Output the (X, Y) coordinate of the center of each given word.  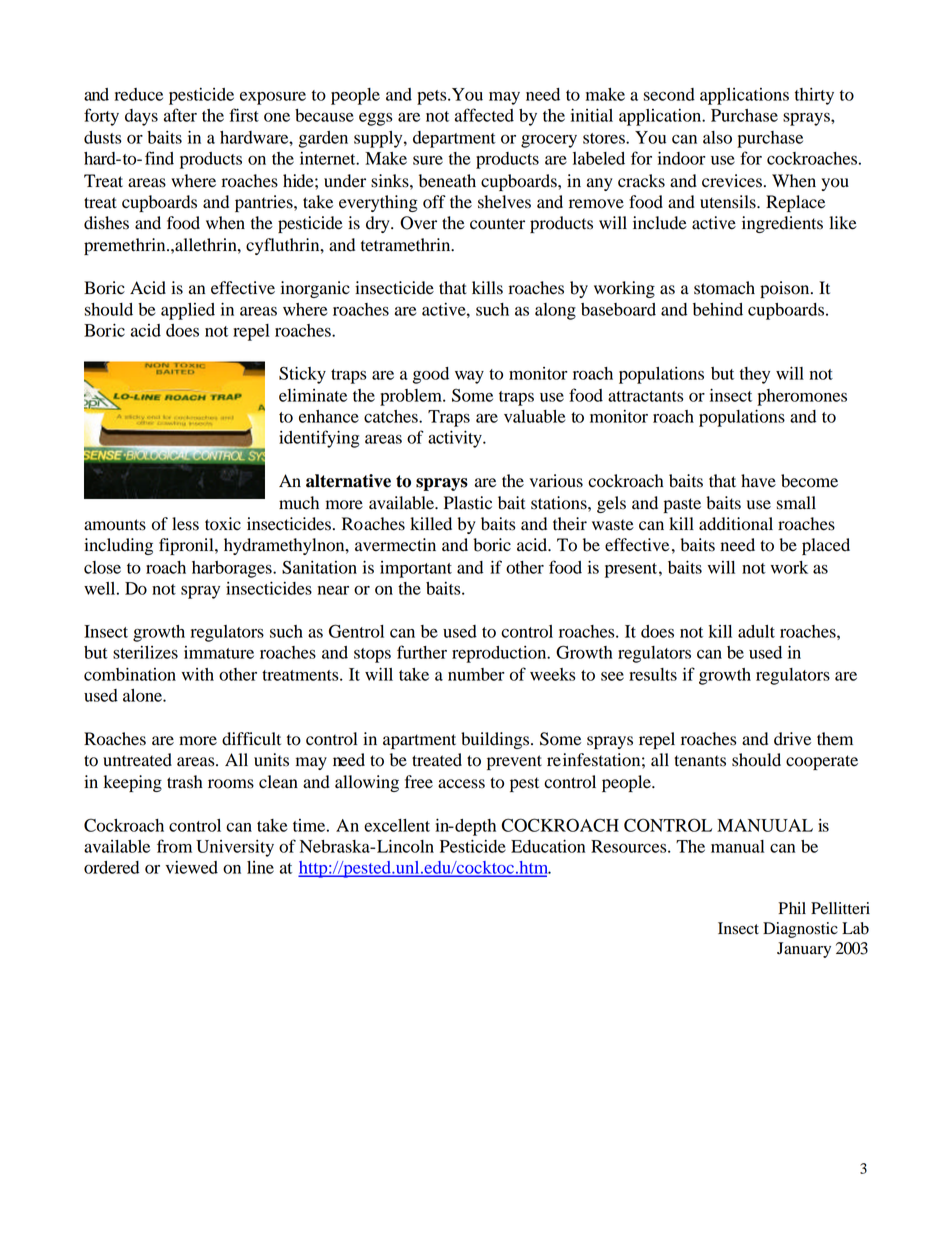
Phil (792, 908)
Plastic (468, 503)
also (717, 137)
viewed (191, 867)
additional (736, 524)
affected (484, 115)
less (185, 524)
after (180, 115)
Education (548, 846)
